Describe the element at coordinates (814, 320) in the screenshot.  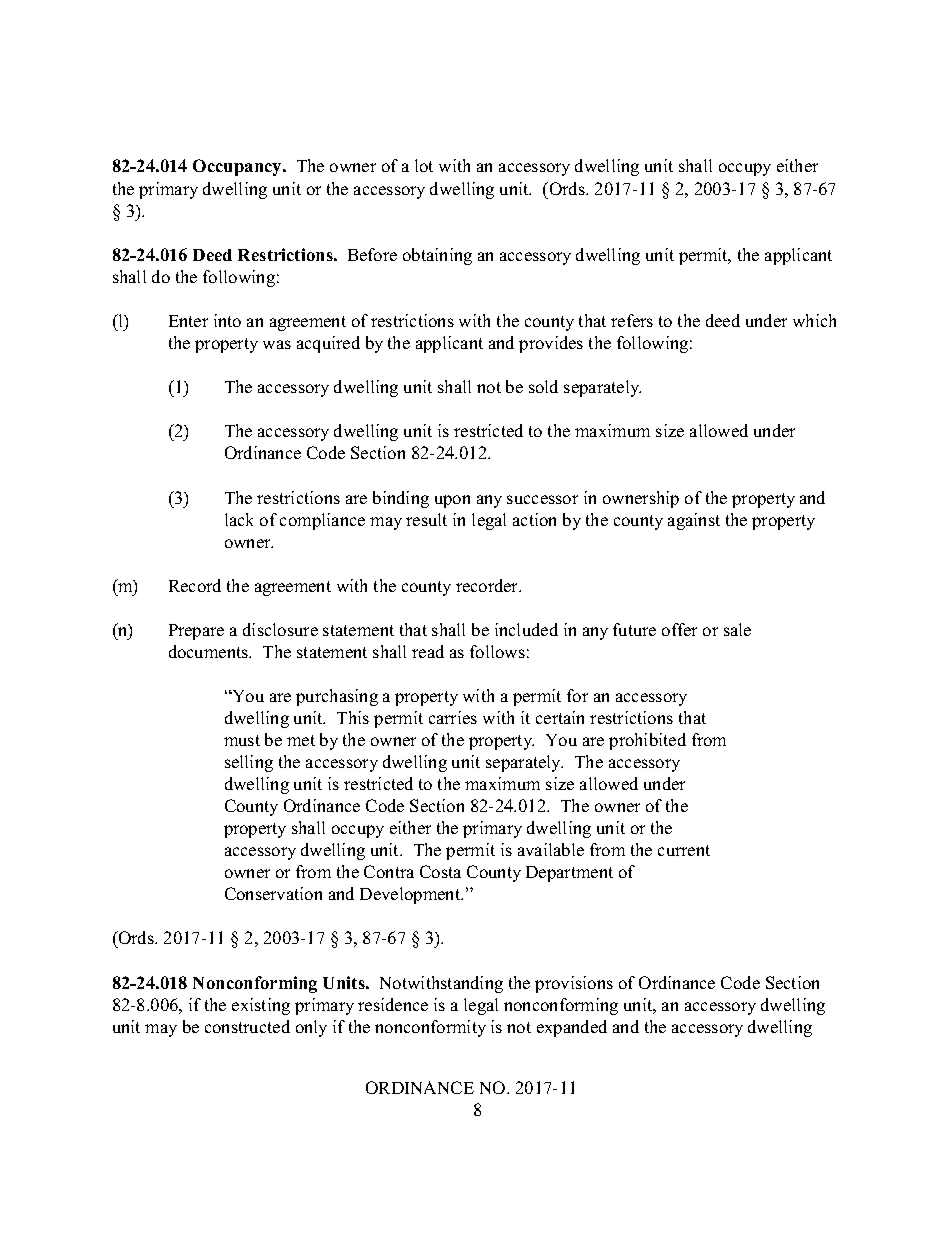
I see `which` at that location.
